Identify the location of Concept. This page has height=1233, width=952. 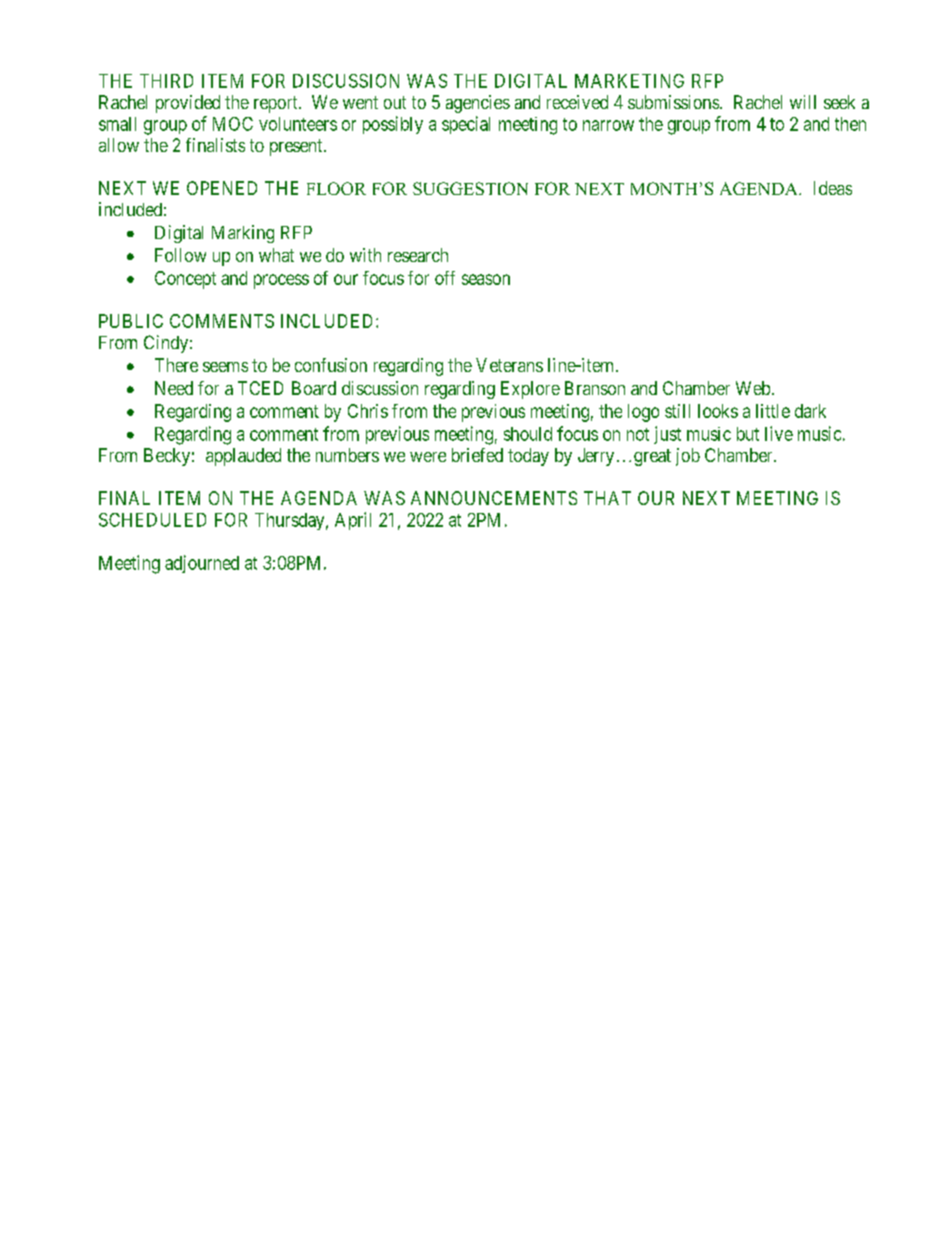
(185, 280).
